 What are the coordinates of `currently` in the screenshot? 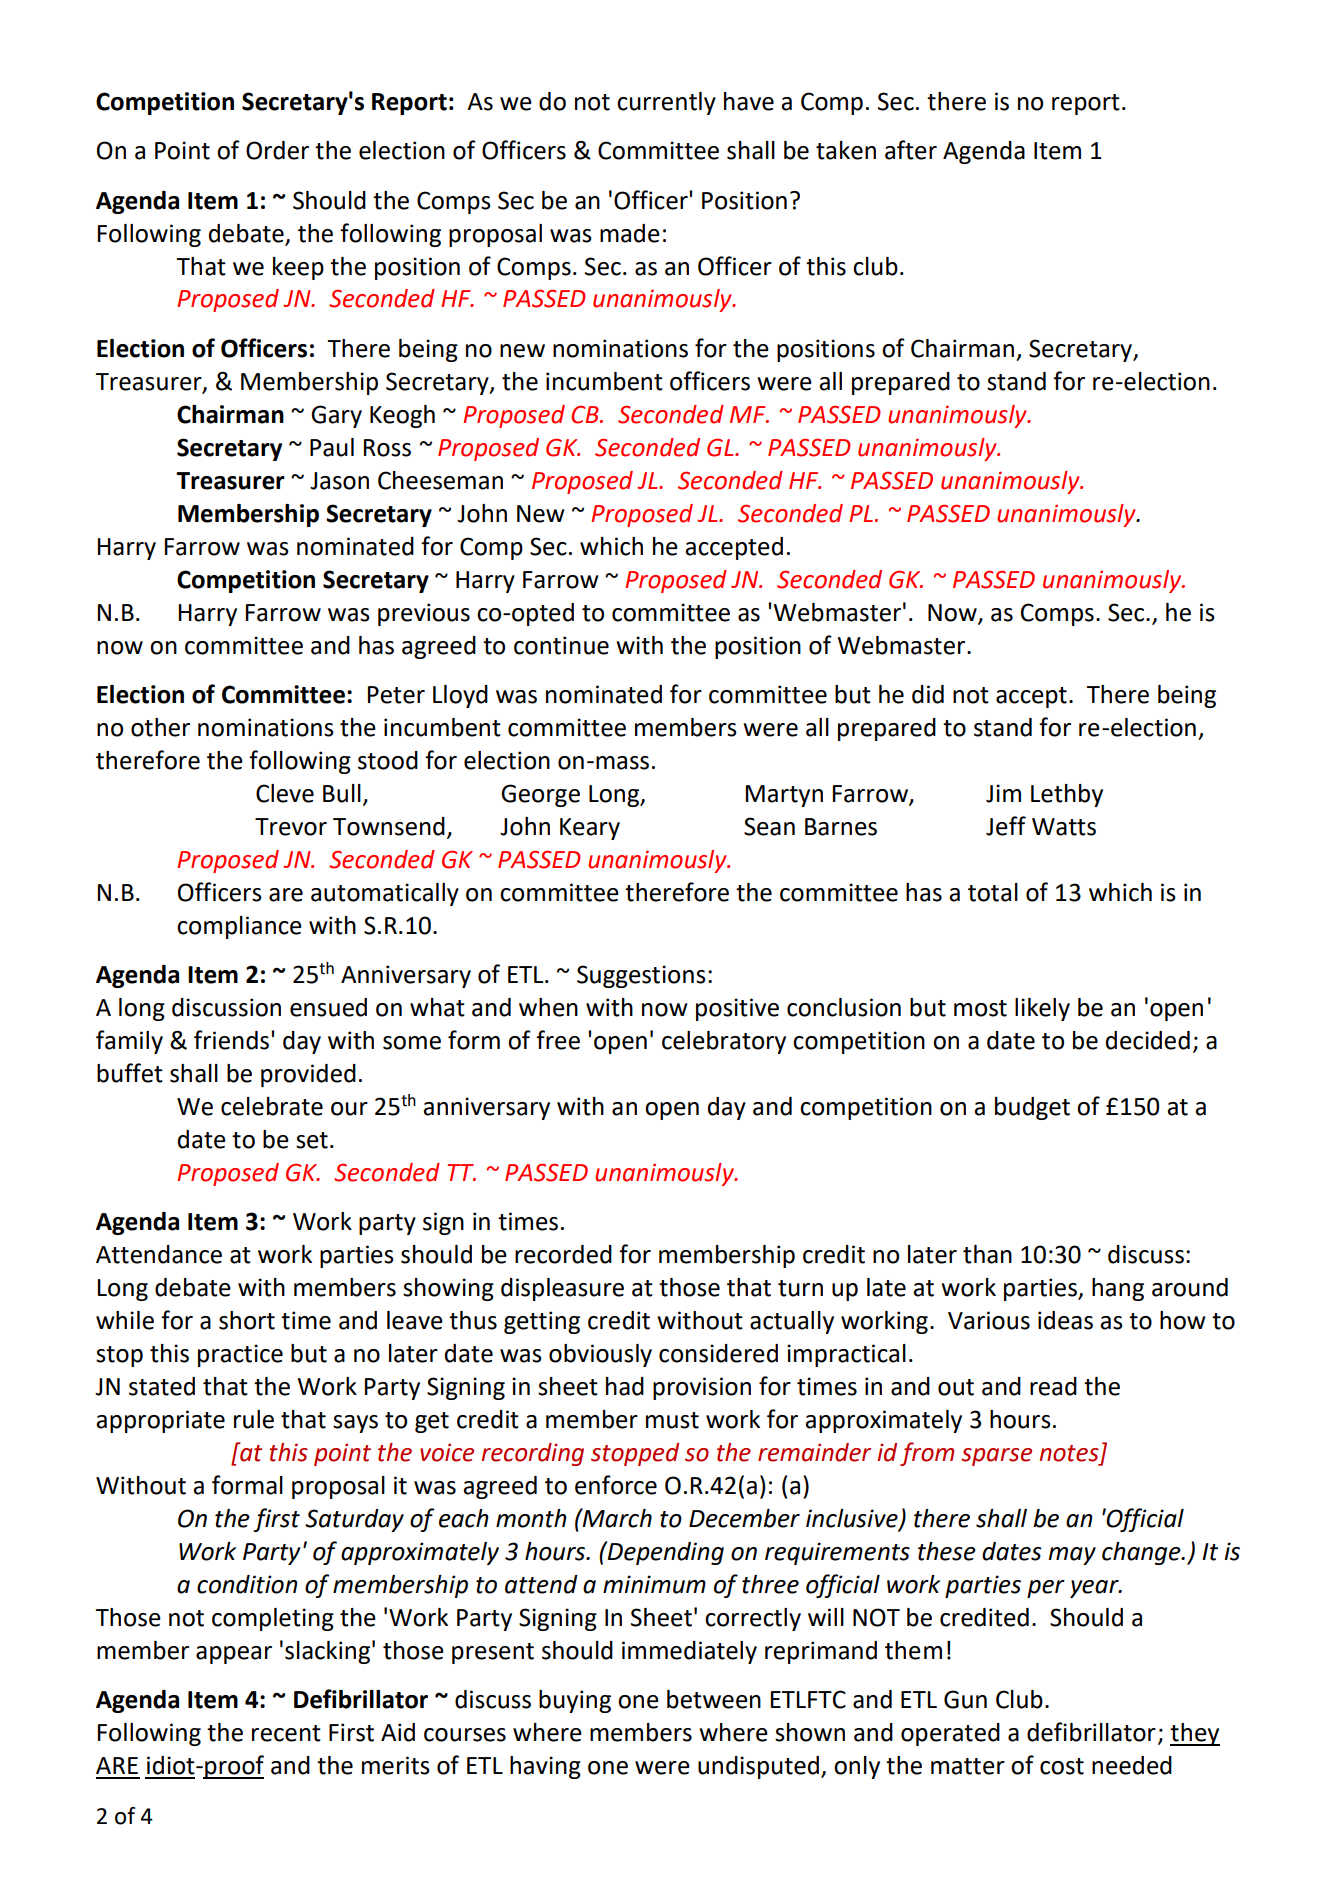 It's located at (666, 103).
